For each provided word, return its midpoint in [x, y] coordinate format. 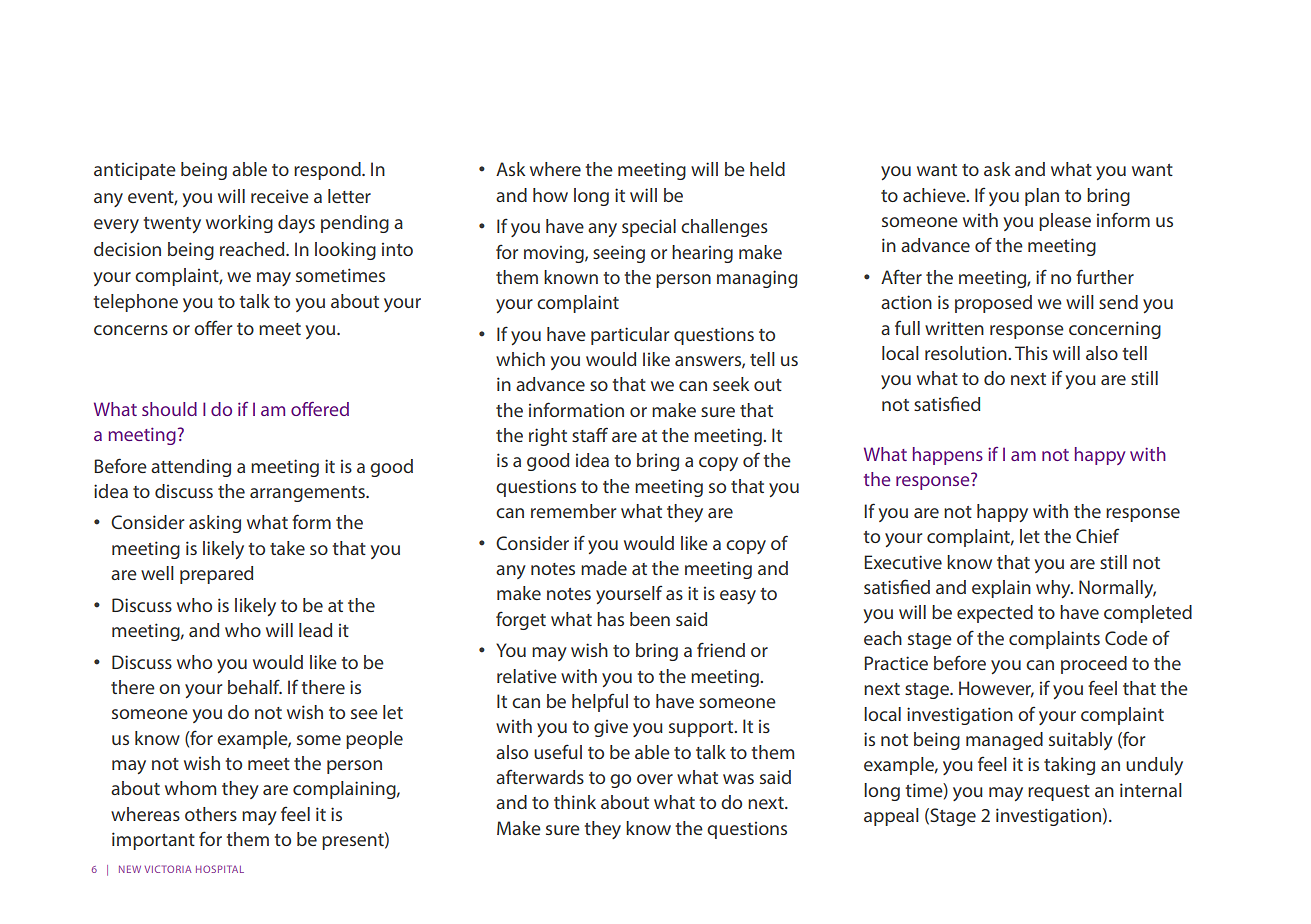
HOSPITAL [220, 869]
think [575, 802]
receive [280, 196]
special [649, 228]
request [1059, 793]
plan [1042, 197]
